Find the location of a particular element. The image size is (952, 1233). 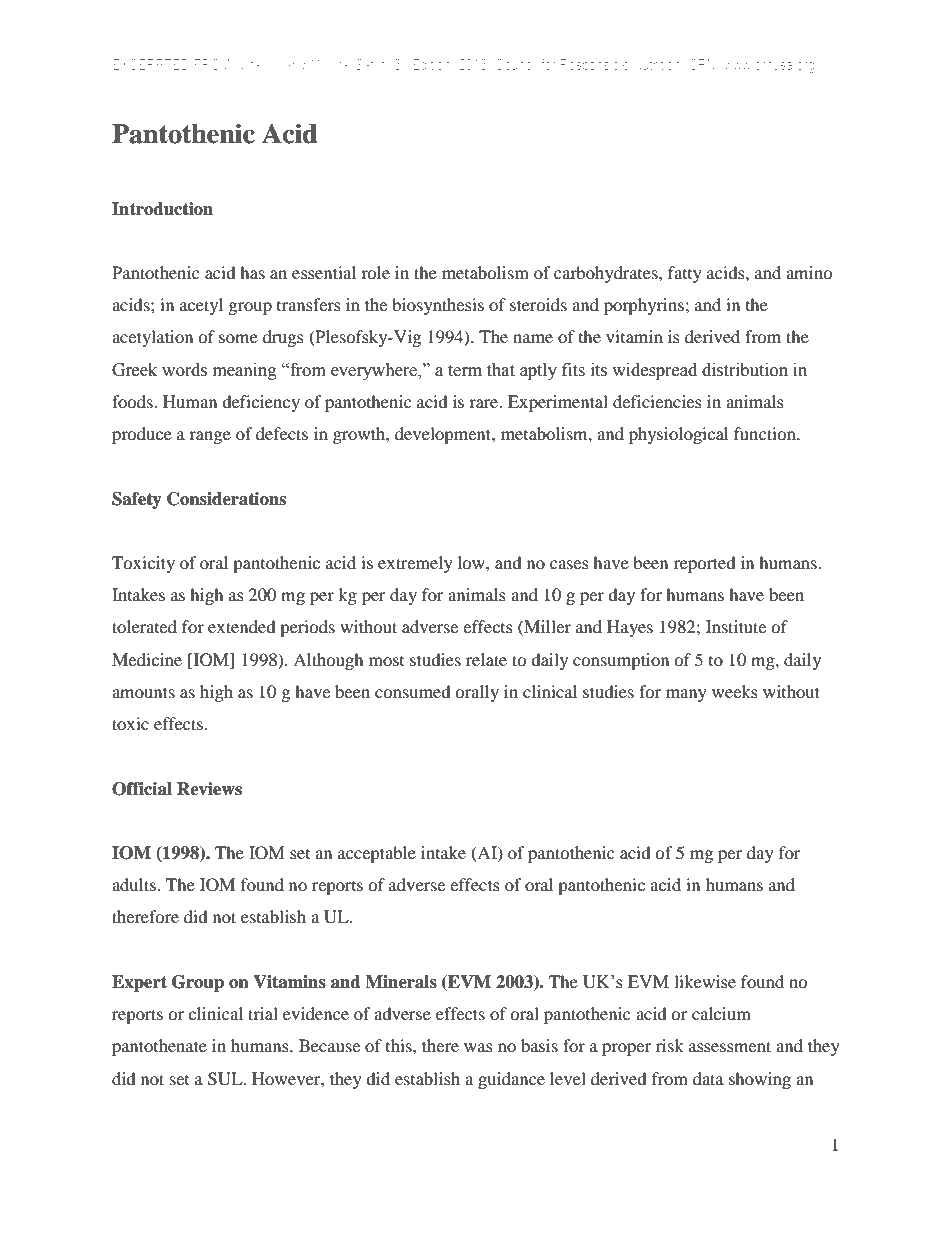

Nutrition is located at coordinates (657, 64).
